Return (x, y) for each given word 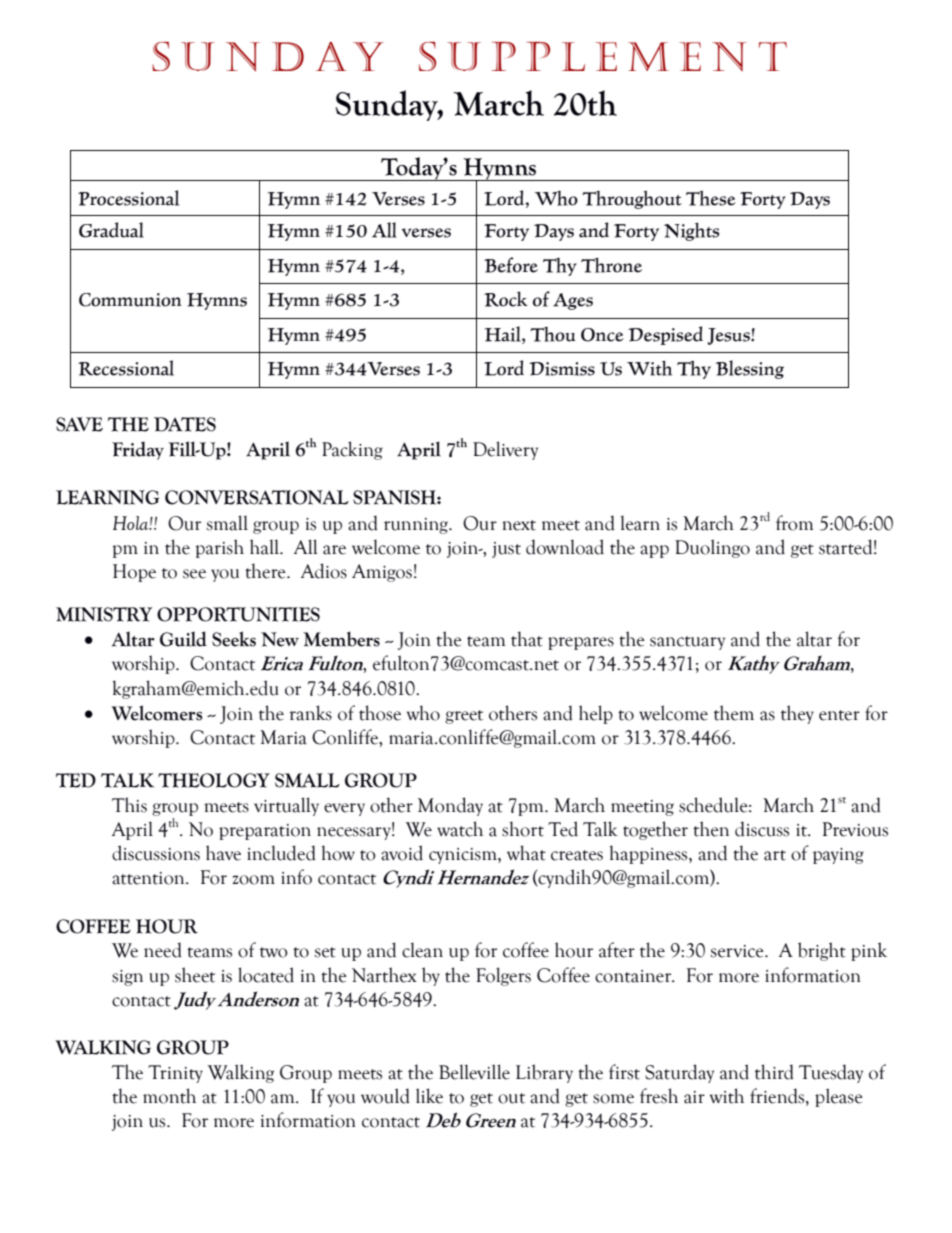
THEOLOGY (214, 780)
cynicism (464, 856)
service (738, 951)
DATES (185, 424)
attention (149, 878)
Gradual (111, 230)
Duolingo (712, 548)
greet (464, 717)
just (506, 550)
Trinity (175, 1074)
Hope (134, 573)
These (711, 198)
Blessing (750, 369)
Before (511, 265)
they (797, 714)
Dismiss (562, 369)
